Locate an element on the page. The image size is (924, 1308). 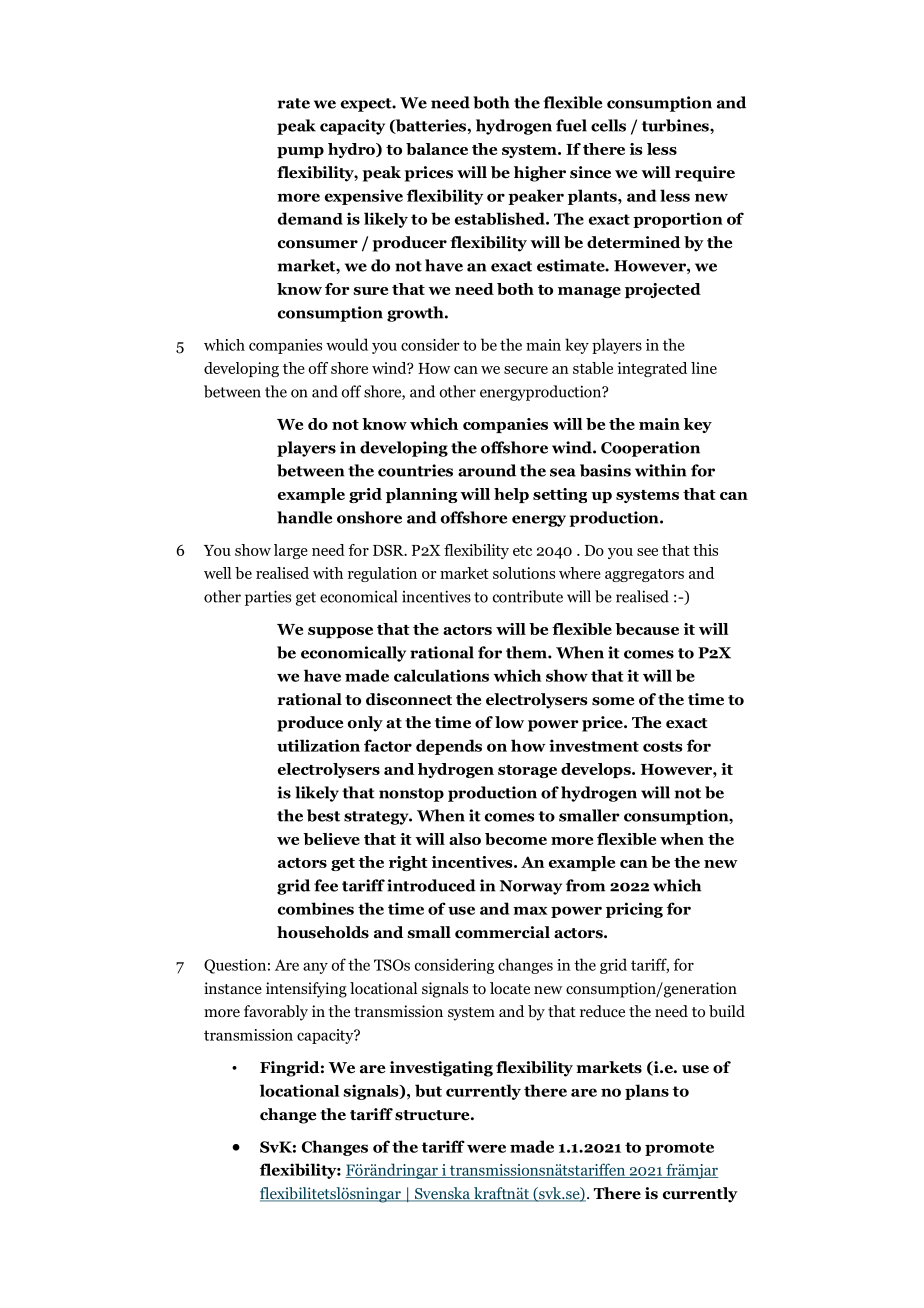
balance is located at coordinates (437, 149).
